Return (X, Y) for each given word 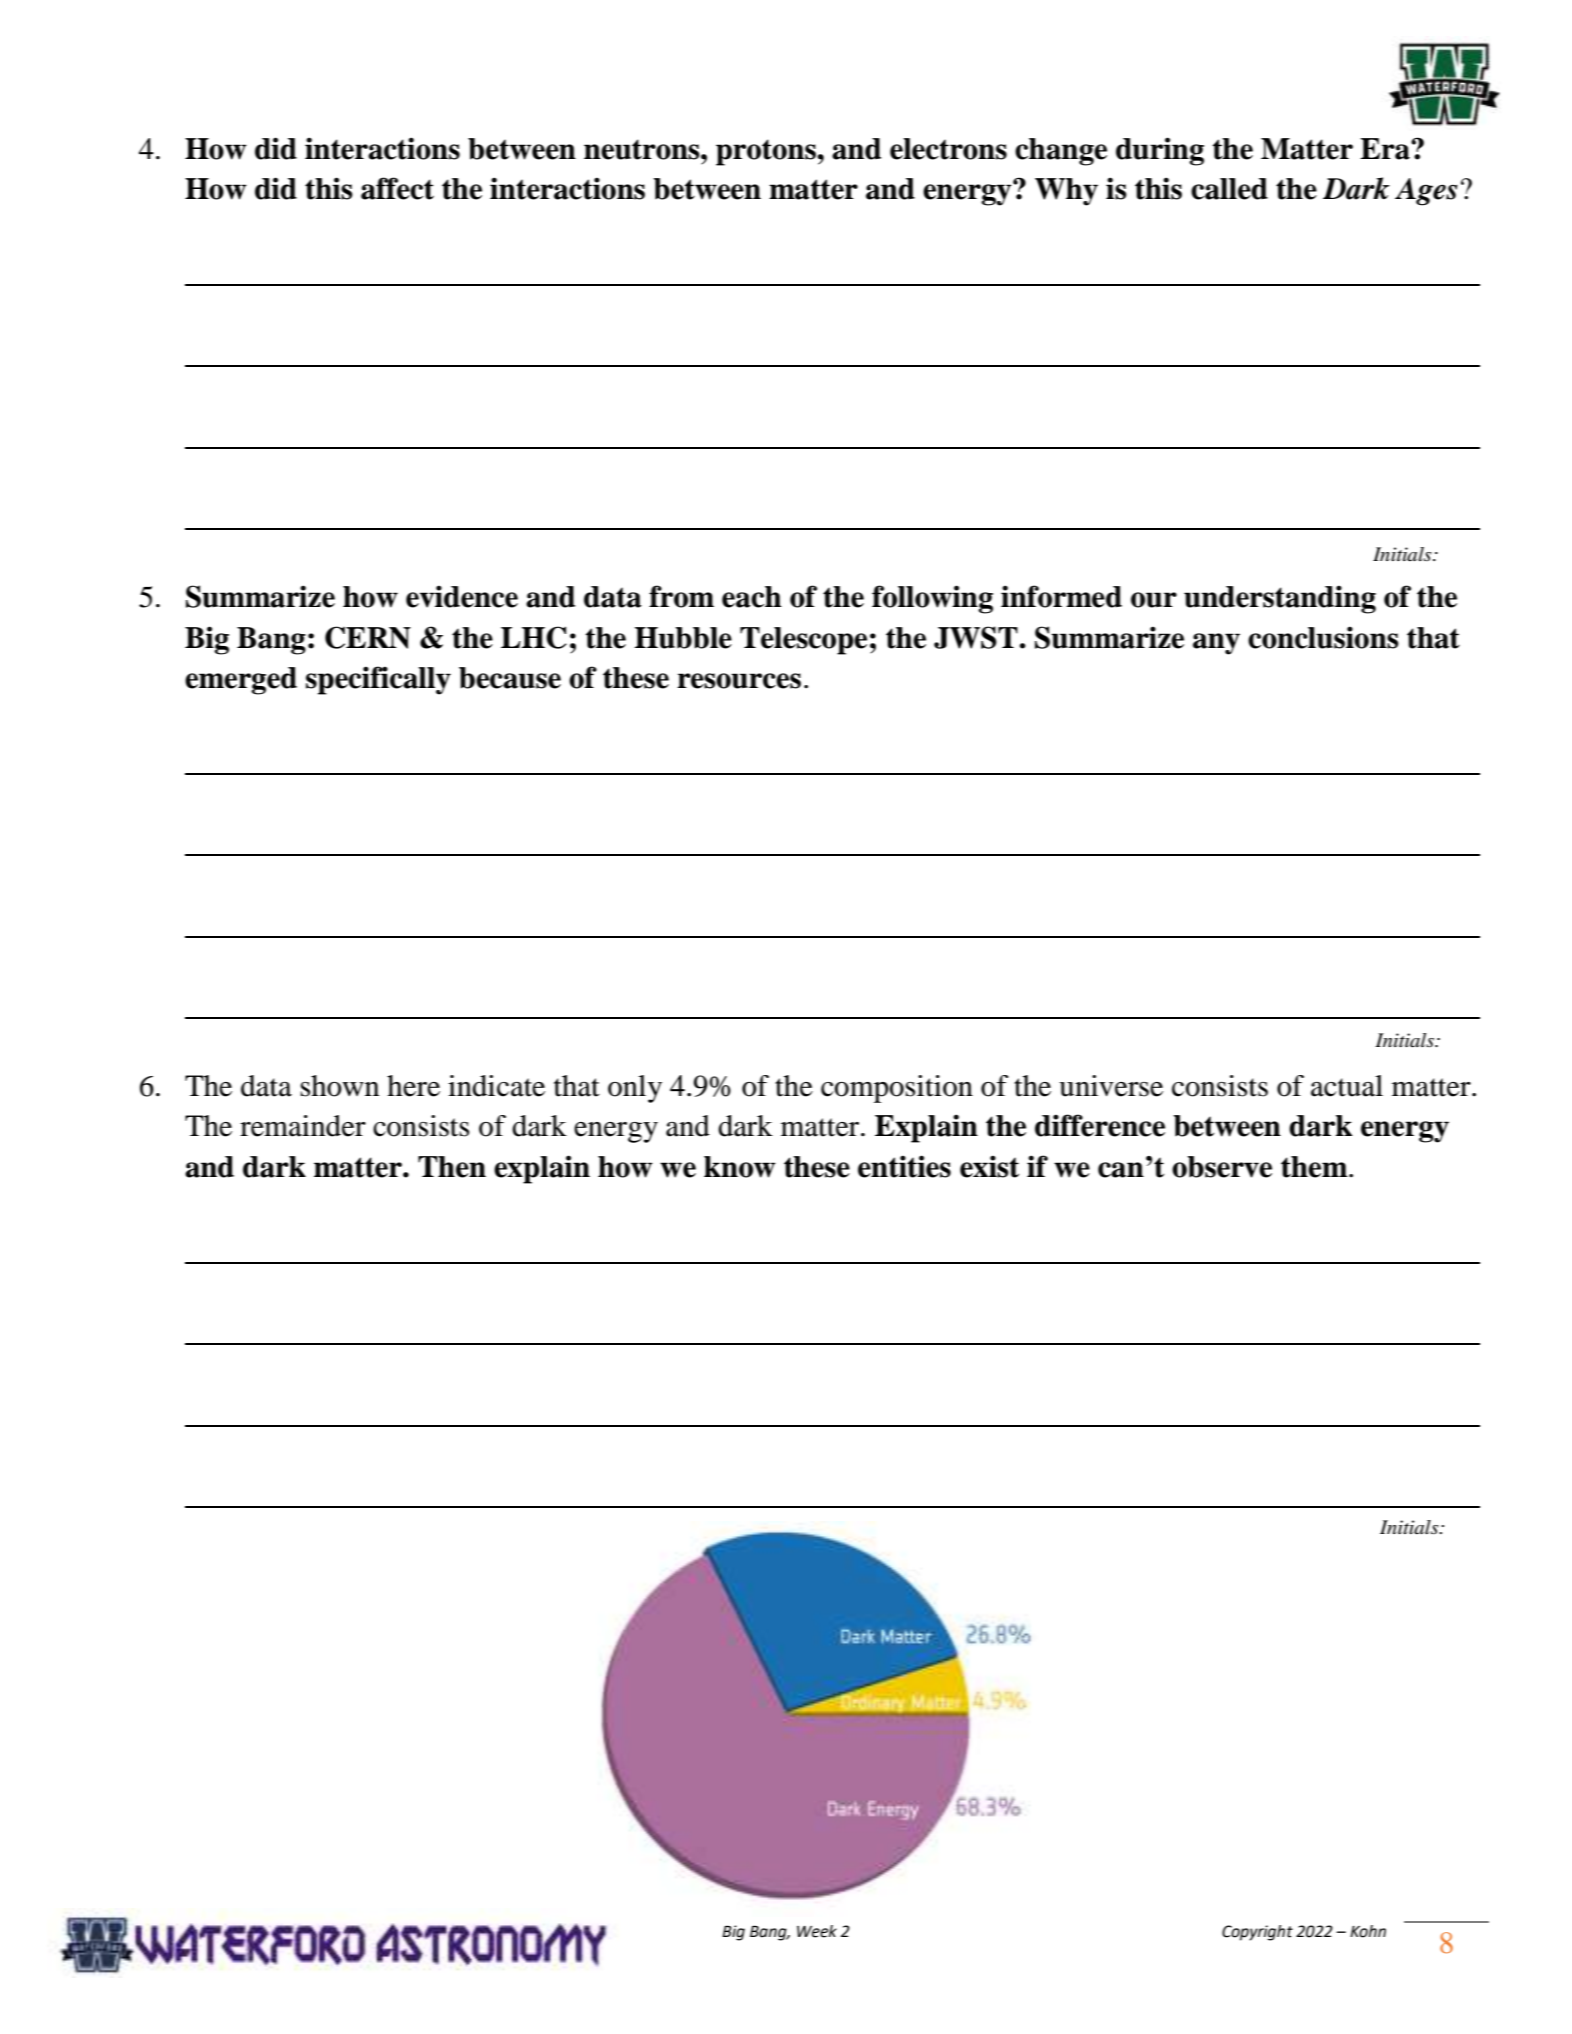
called (1229, 189)
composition (897, 1089)
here (413, 1086)
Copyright (1257, 1933)
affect (397, 188)
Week (817, 1931)
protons (767, 152)
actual (1347, 1086)
